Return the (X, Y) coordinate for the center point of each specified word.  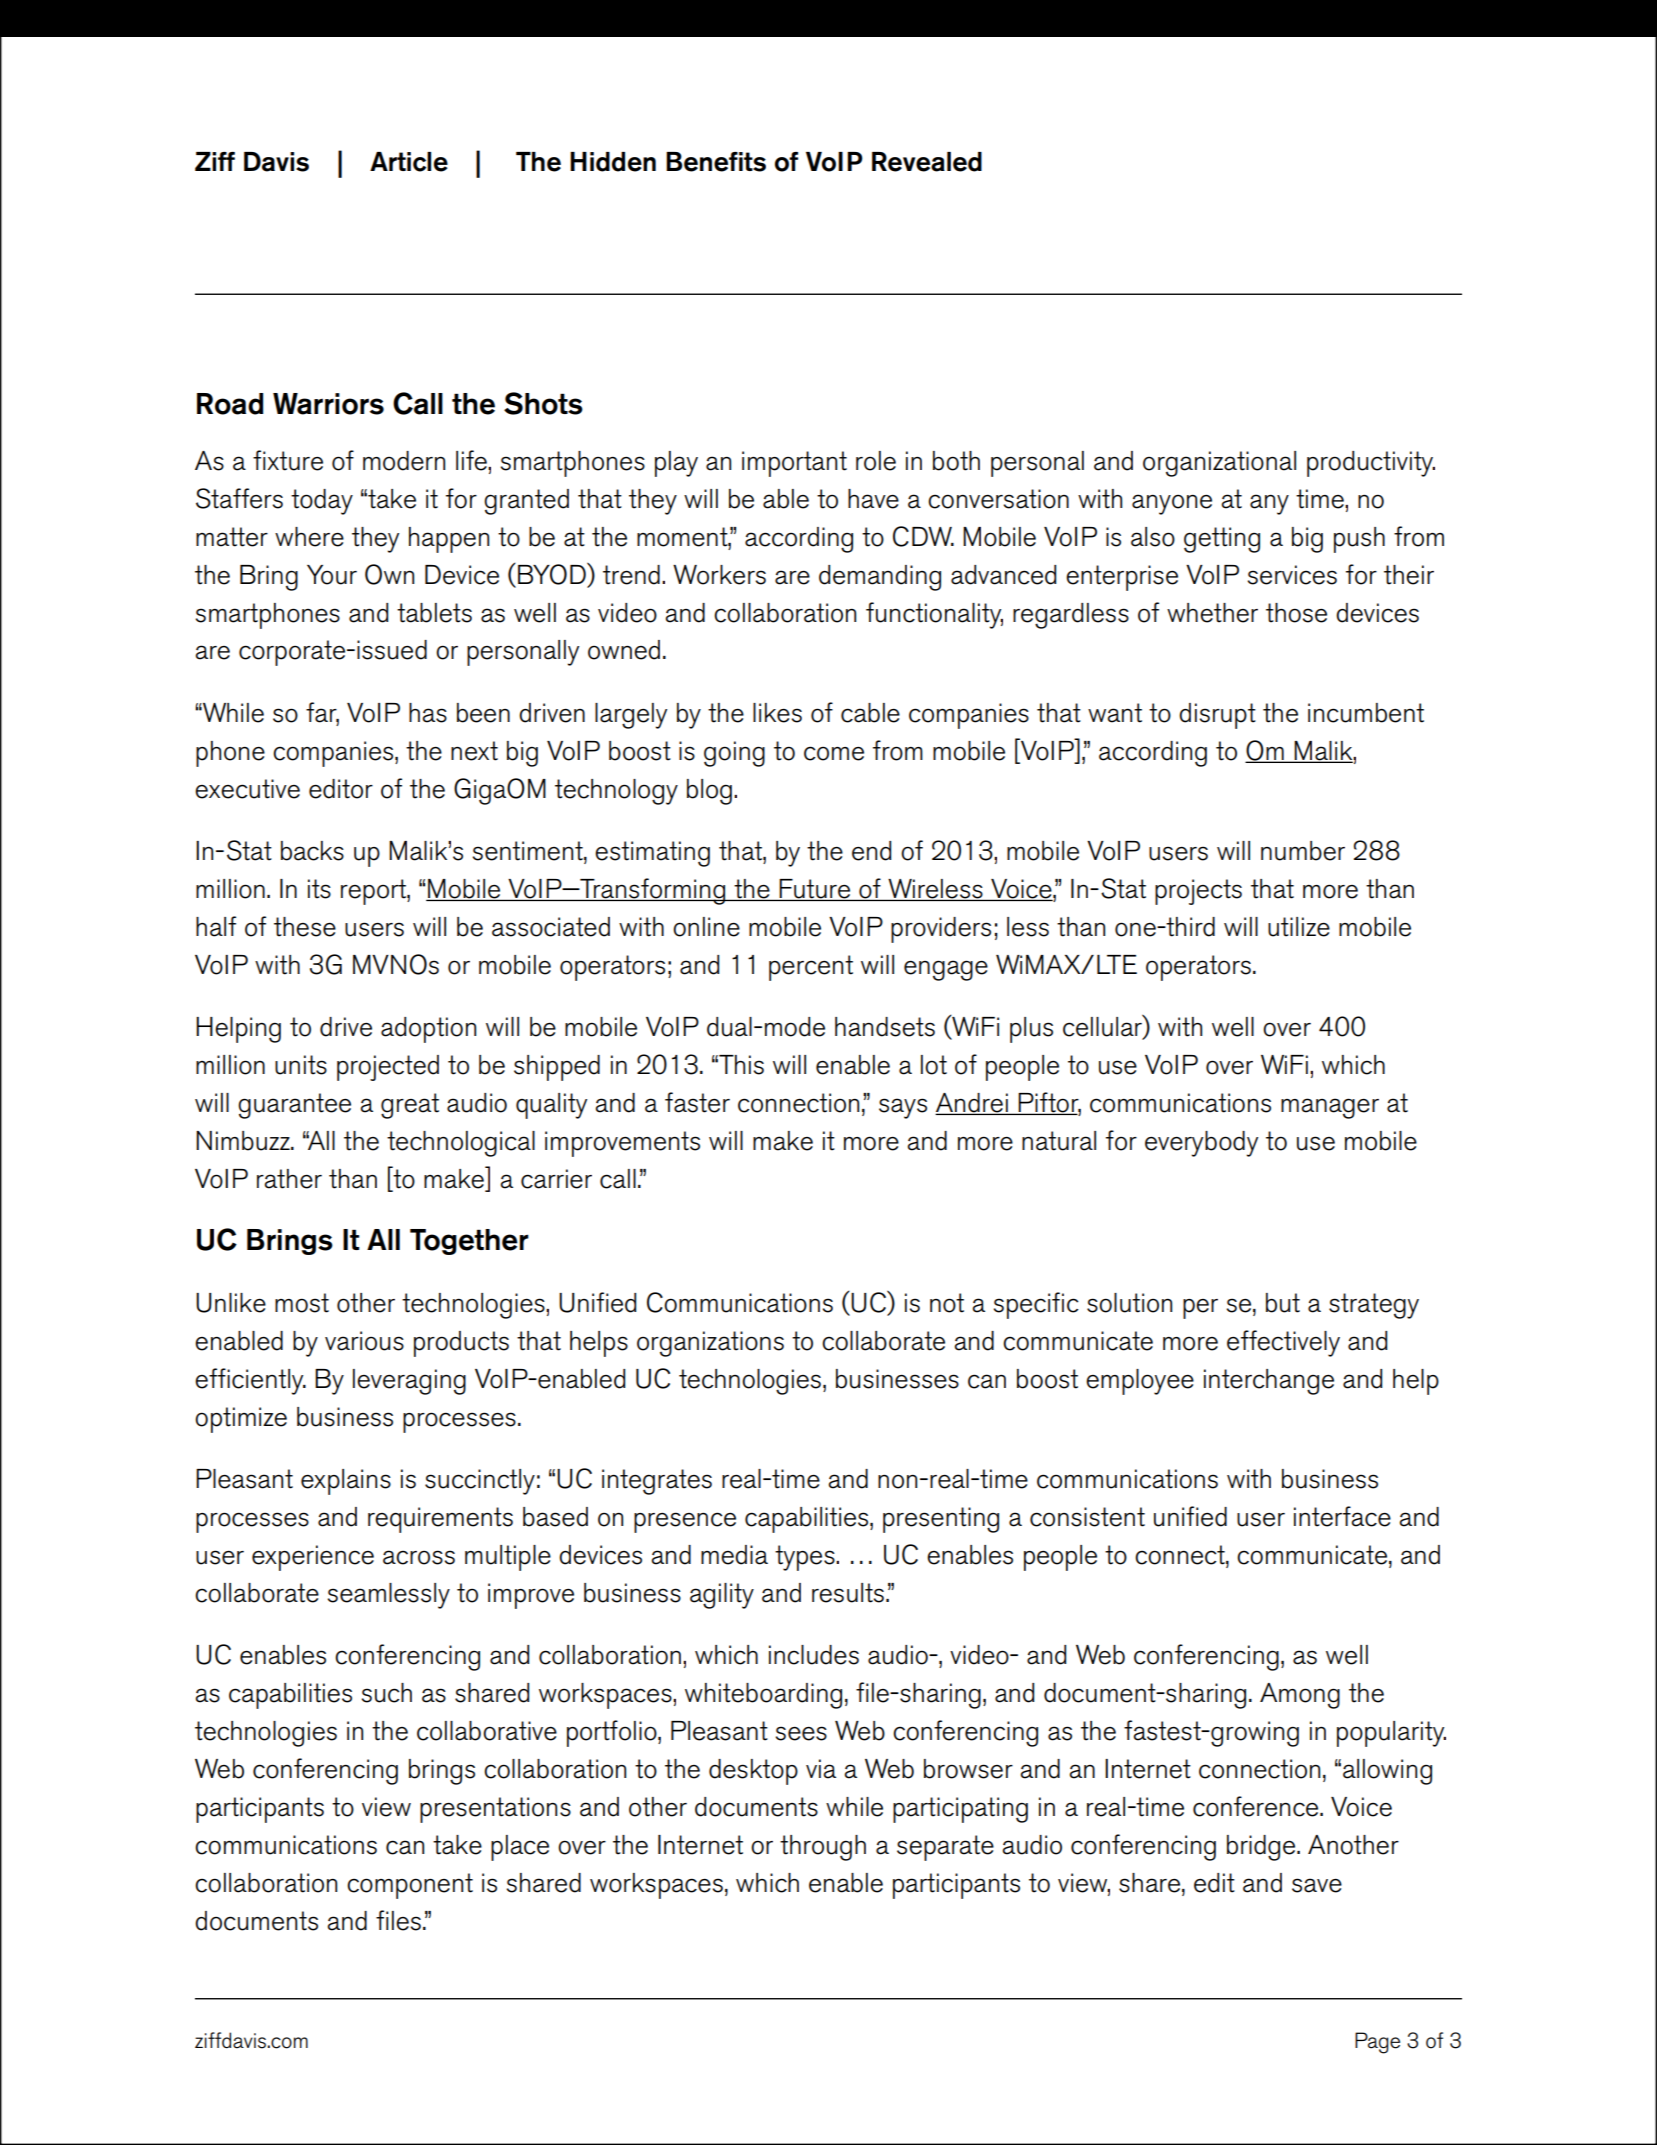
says (903, 1108)
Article (409, 162)
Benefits (716, 162)
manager (1330, 1108)
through (823, 1848)
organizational (1219, 464)
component (410, 1886)
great (410, 1106)
